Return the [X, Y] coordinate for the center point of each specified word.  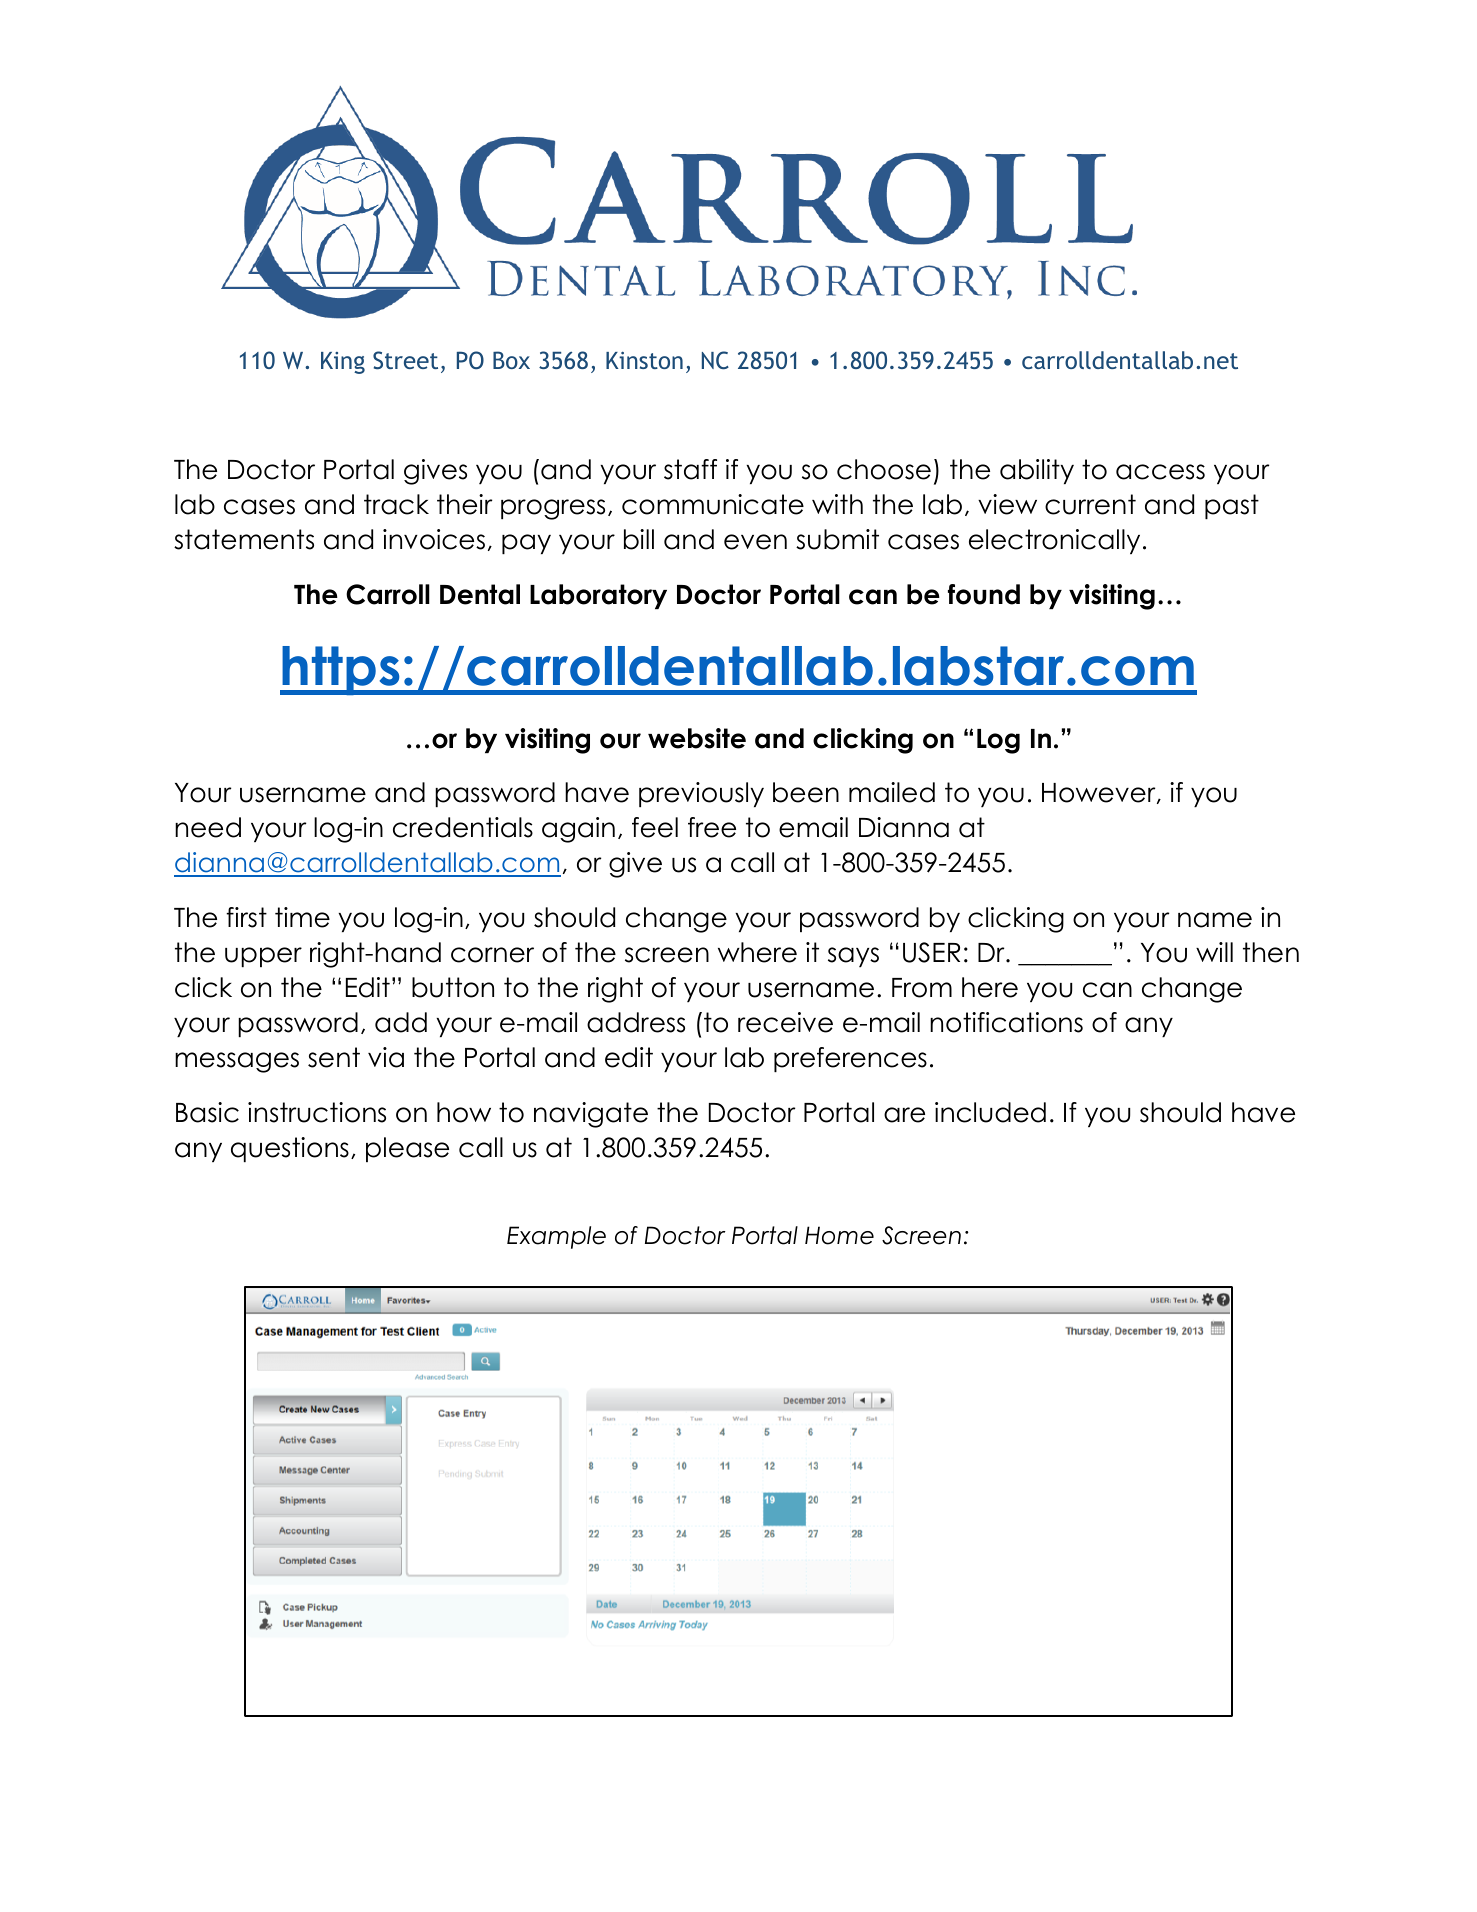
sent [334, 1057]
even [755, 542]
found [984, 594]
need [208, 827]
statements [244, 539]
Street [405, 360]
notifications [1006, 1022]
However [1100, 793]
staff [690, 469]
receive [785, 1022]
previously [701, 794]
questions [290, 1149]
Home [839, 1235]
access [1160, 472]
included [990, 1112]
